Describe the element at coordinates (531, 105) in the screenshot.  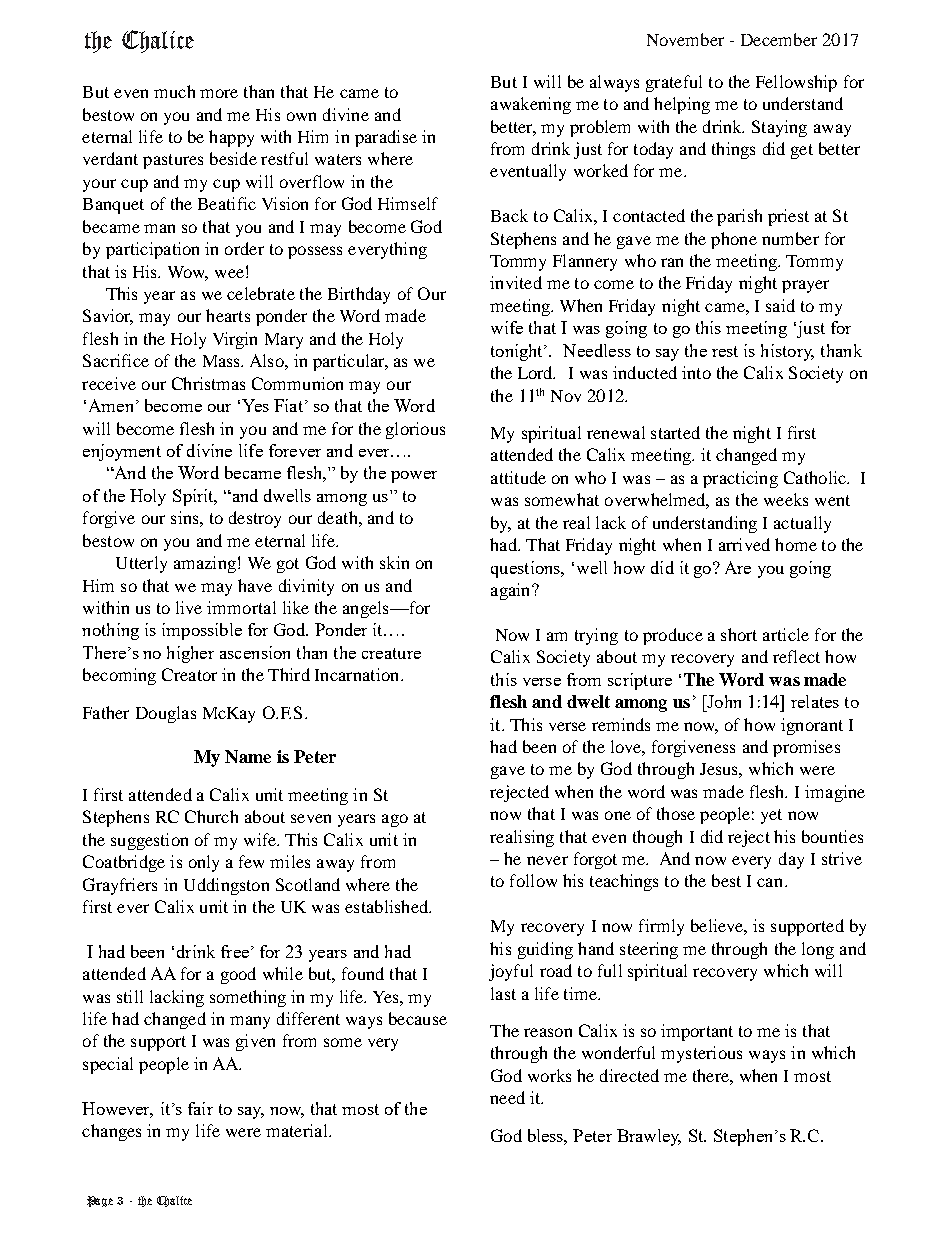
I see `awakening` at that location.
